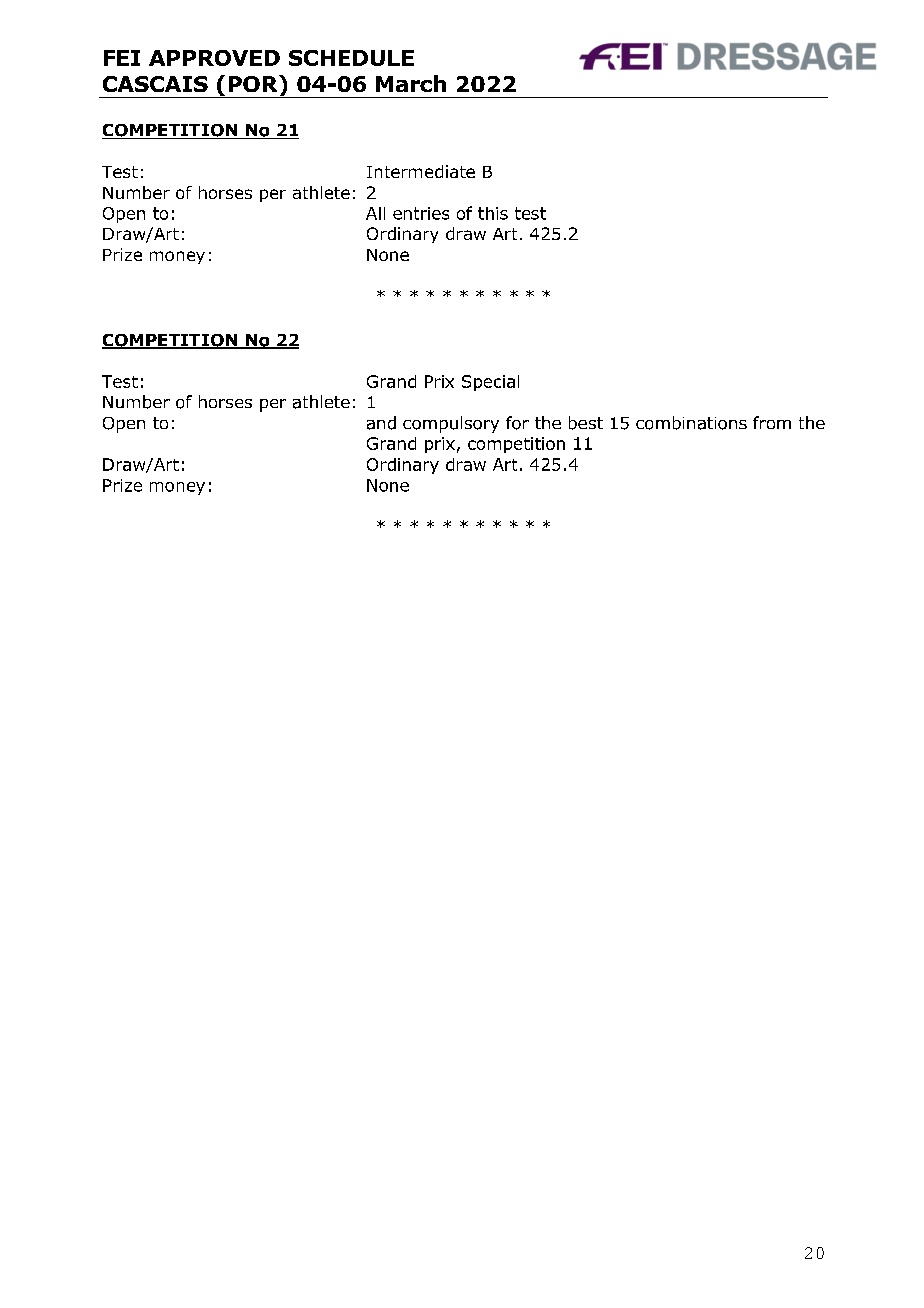  Describe the element at coordinates (214, 58) in the page. I see `APPROVED` at that location.
